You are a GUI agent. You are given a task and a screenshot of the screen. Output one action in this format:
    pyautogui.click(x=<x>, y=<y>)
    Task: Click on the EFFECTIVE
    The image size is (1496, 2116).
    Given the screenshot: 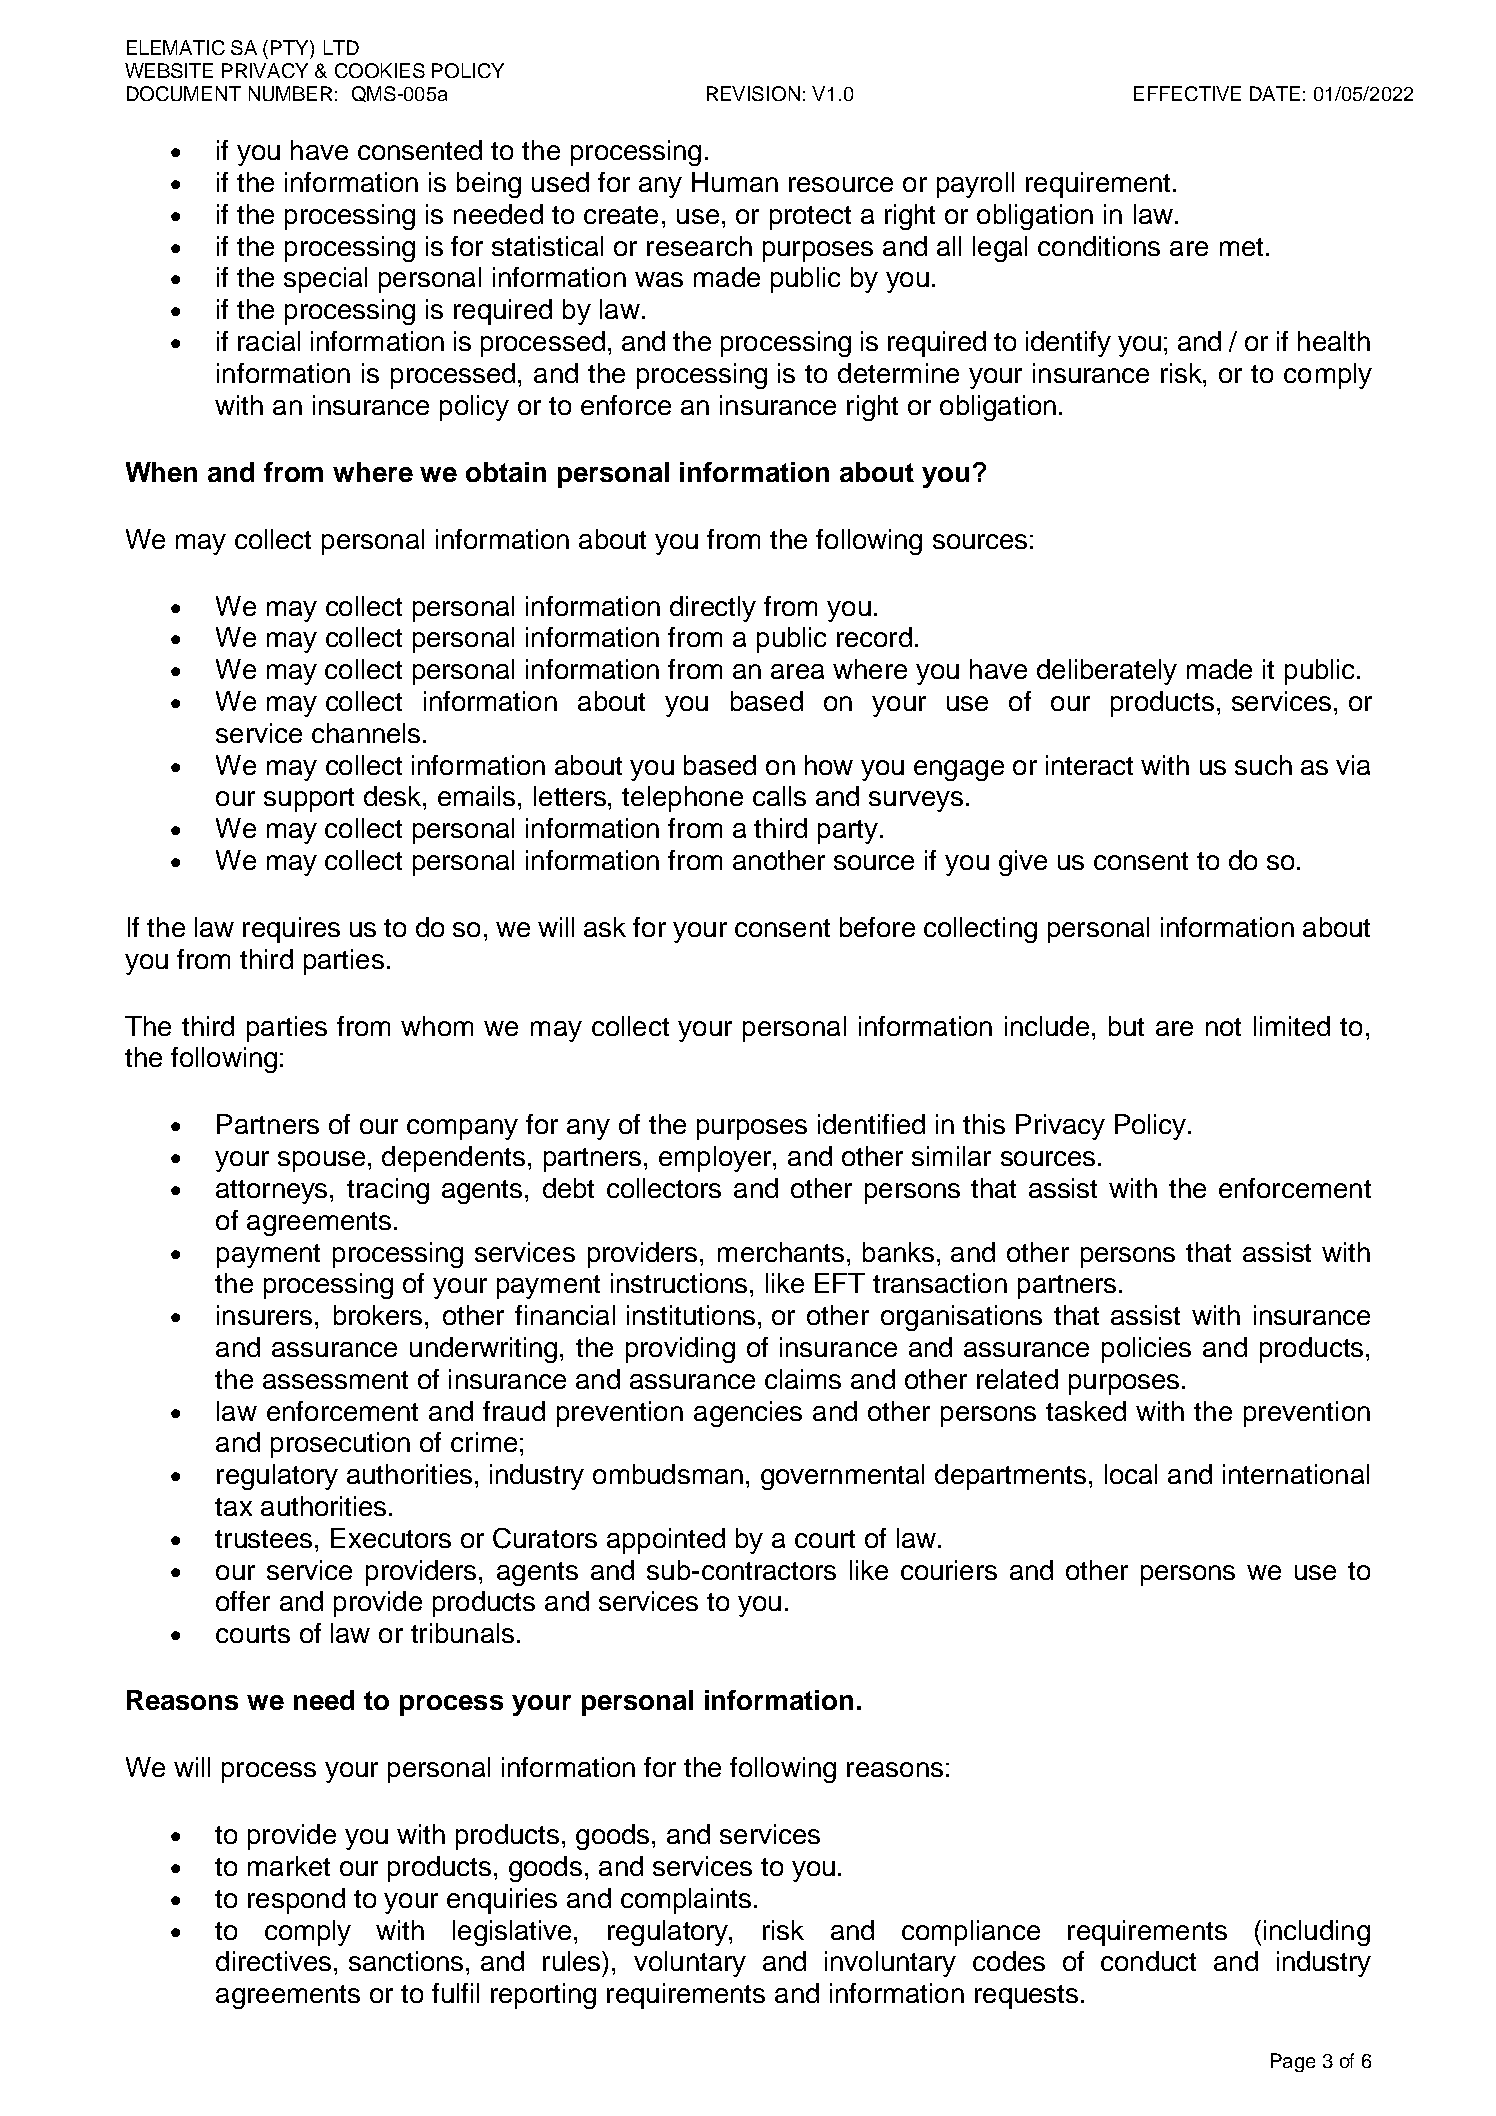 What is the action you would take?
    pyautogui.click(x=1187, y=93)
